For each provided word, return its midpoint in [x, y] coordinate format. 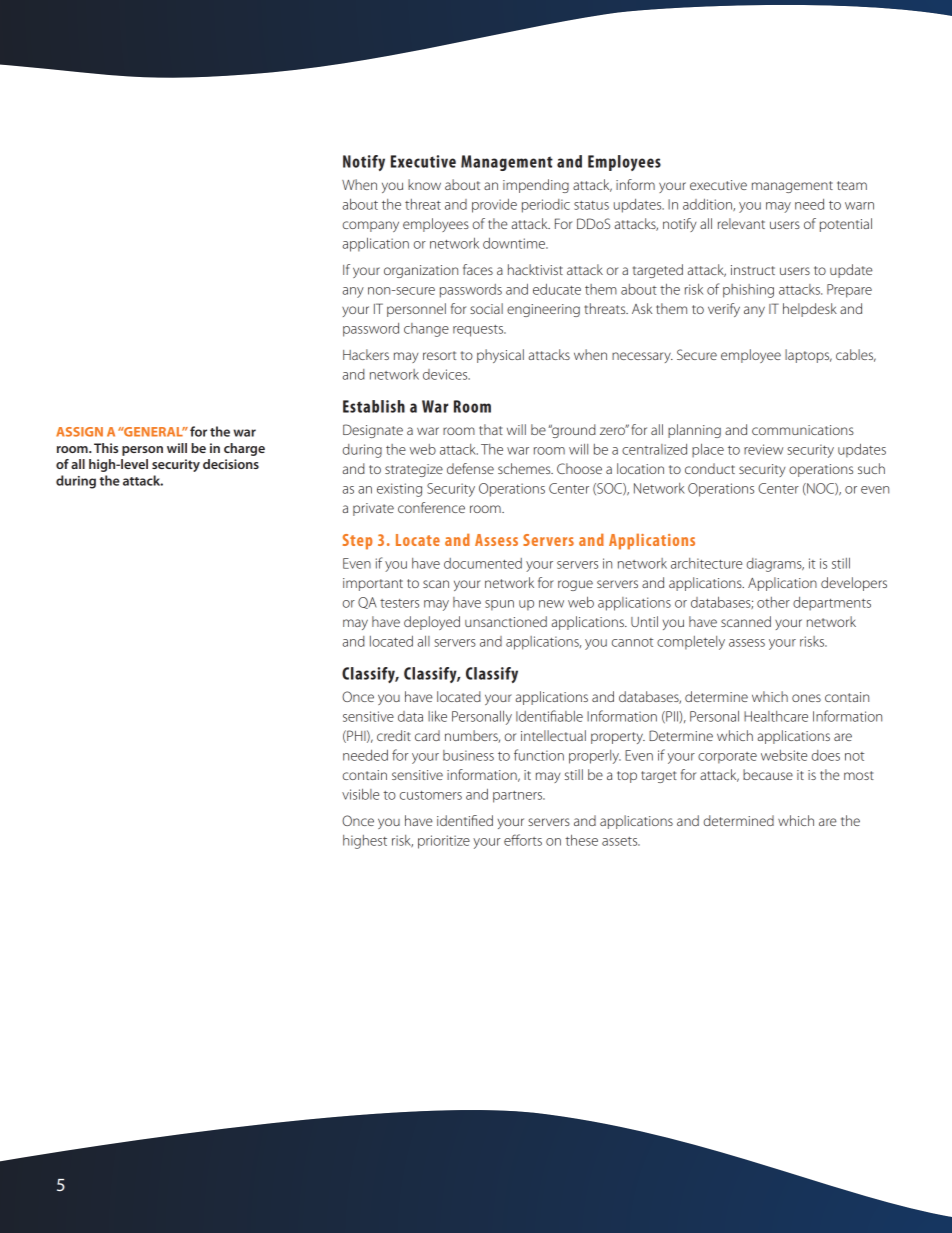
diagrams [775, 565]
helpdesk [810, 310]
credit [394, 735]
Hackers [366, 354]
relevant [741, 223]
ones [806, 698]
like [437, 716]
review [763, 449]
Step [357, 542]
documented [483, 563]
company [371, 226]
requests [479, 331]
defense [470, 468]
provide [494, 206]
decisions [231, 464]
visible [360, 794]
